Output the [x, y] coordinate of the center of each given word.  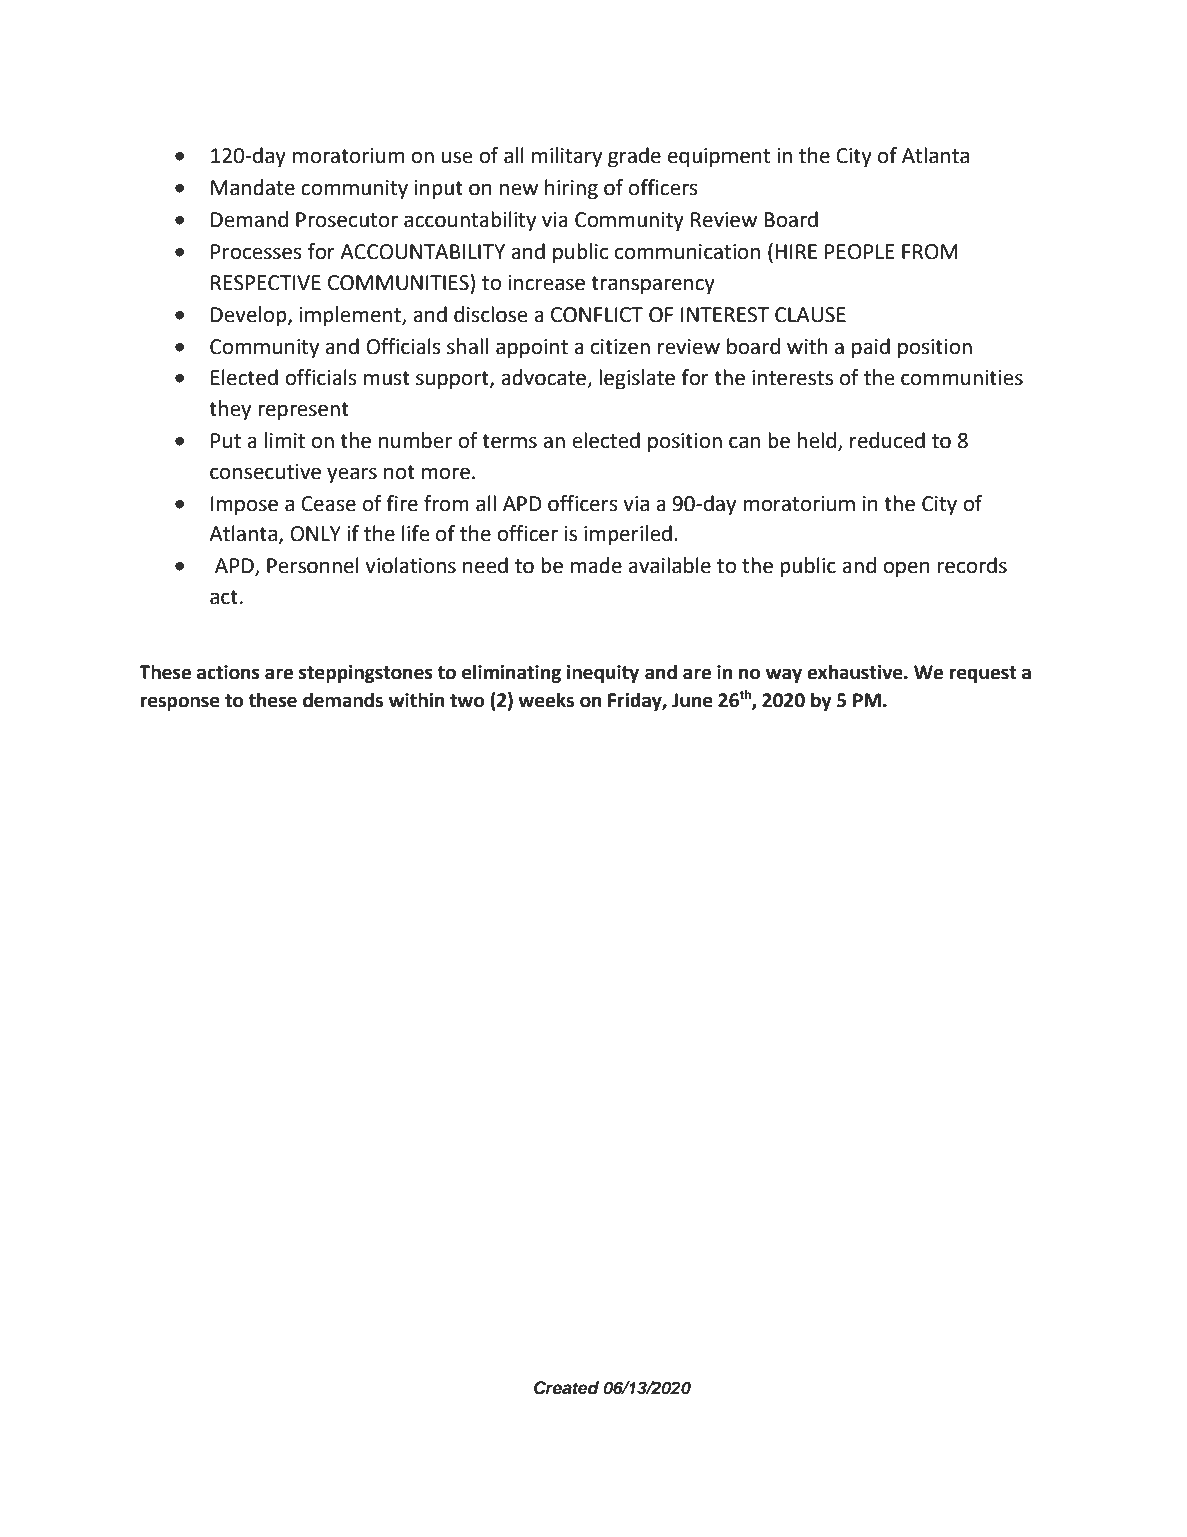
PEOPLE [860, 252]
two [467, 701]
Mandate [253, 187]
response [180, 703]
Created [566, 1388]
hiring [571, 189]
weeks [546, 700]
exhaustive [856, 672]
